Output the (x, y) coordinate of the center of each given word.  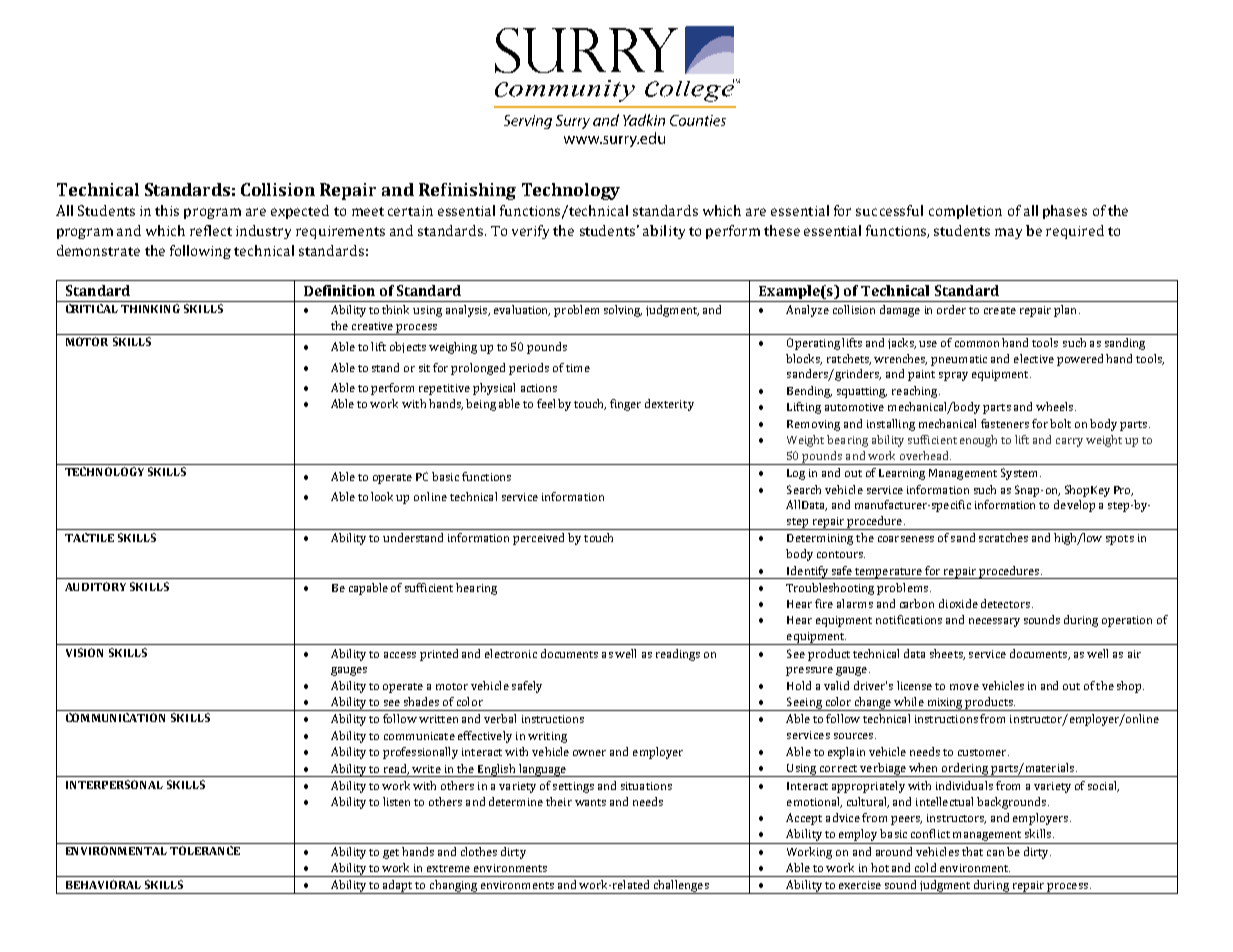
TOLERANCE (205, 850)
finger (625, 405)
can (995, 853)
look (384, 496)
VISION (84, 652)
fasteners (1005, 423)
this (167, 210)
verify (530, 232)
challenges (681, 887)
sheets (947, 654)
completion (965, 212)
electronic (511, 653)
